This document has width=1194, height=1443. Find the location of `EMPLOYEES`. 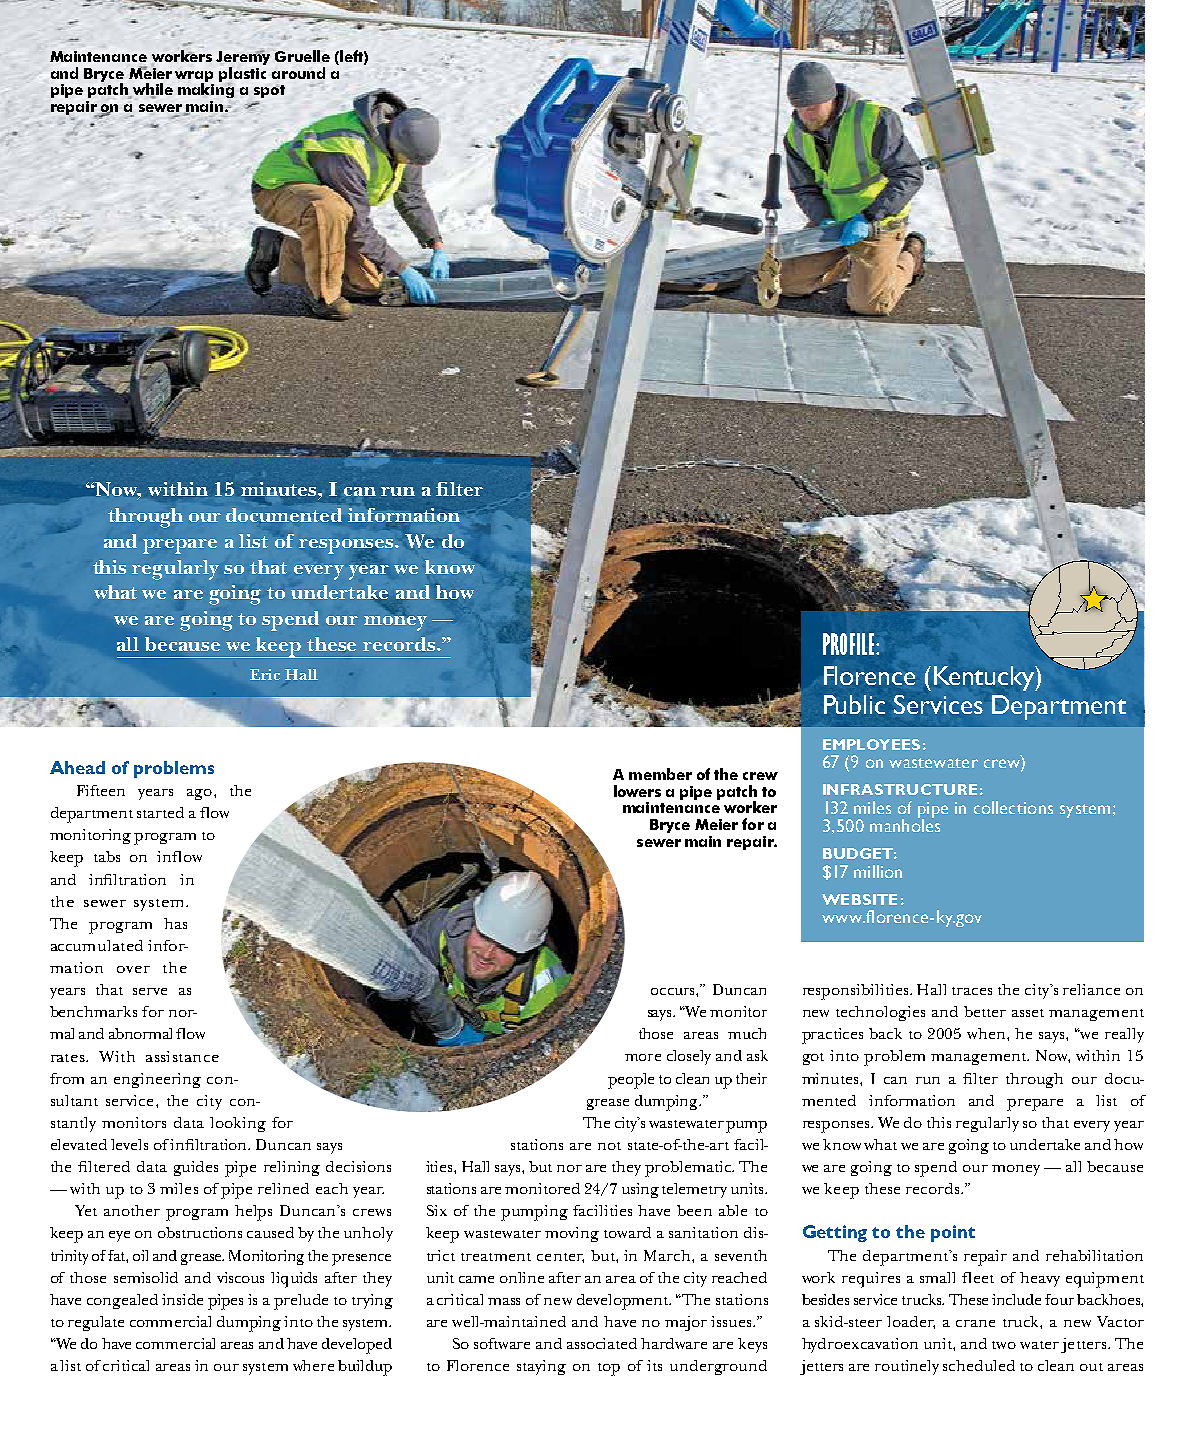

EMPLOYEES is located at coordinates (871, 744).
